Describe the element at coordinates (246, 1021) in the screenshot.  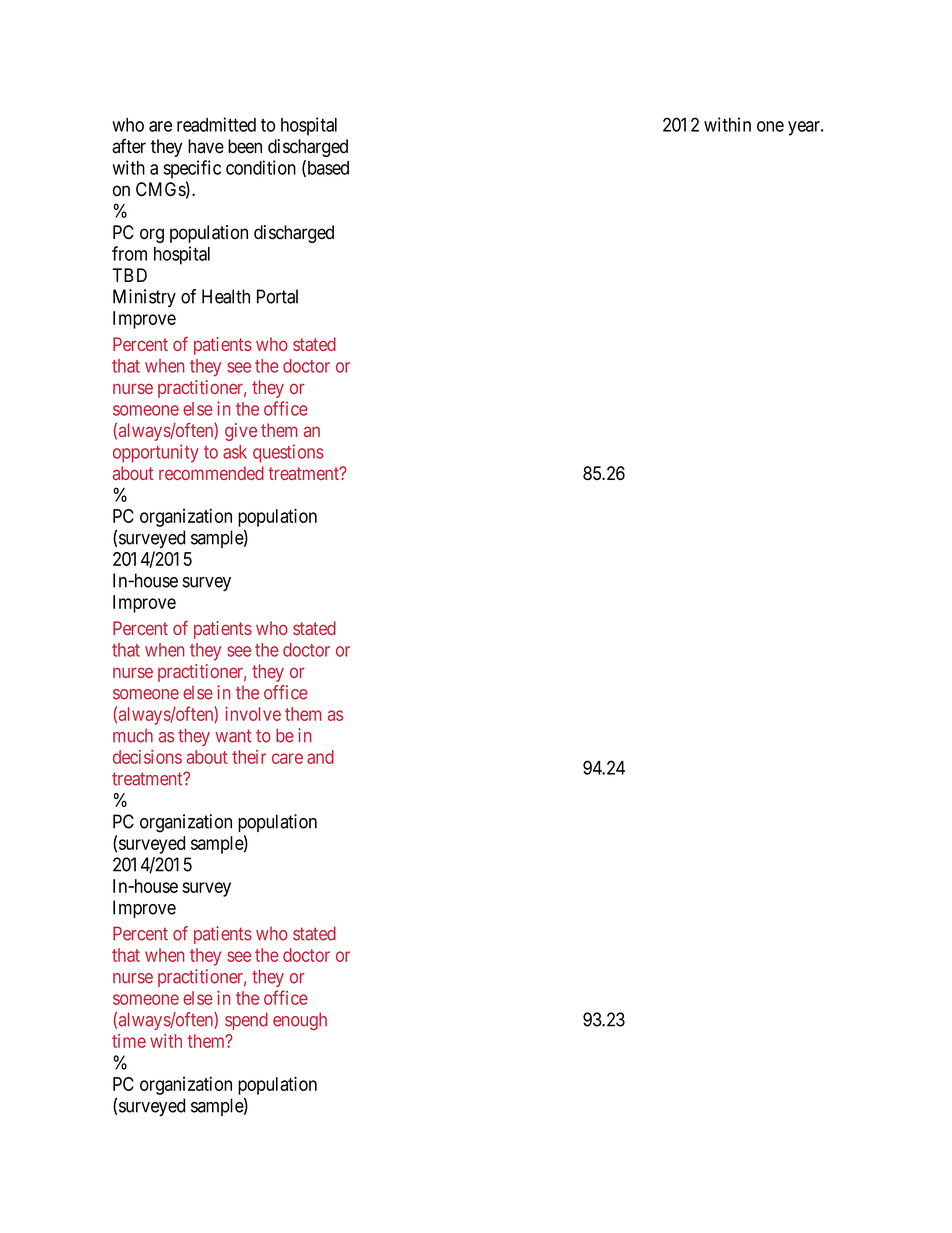
I see `spend` at that location.
